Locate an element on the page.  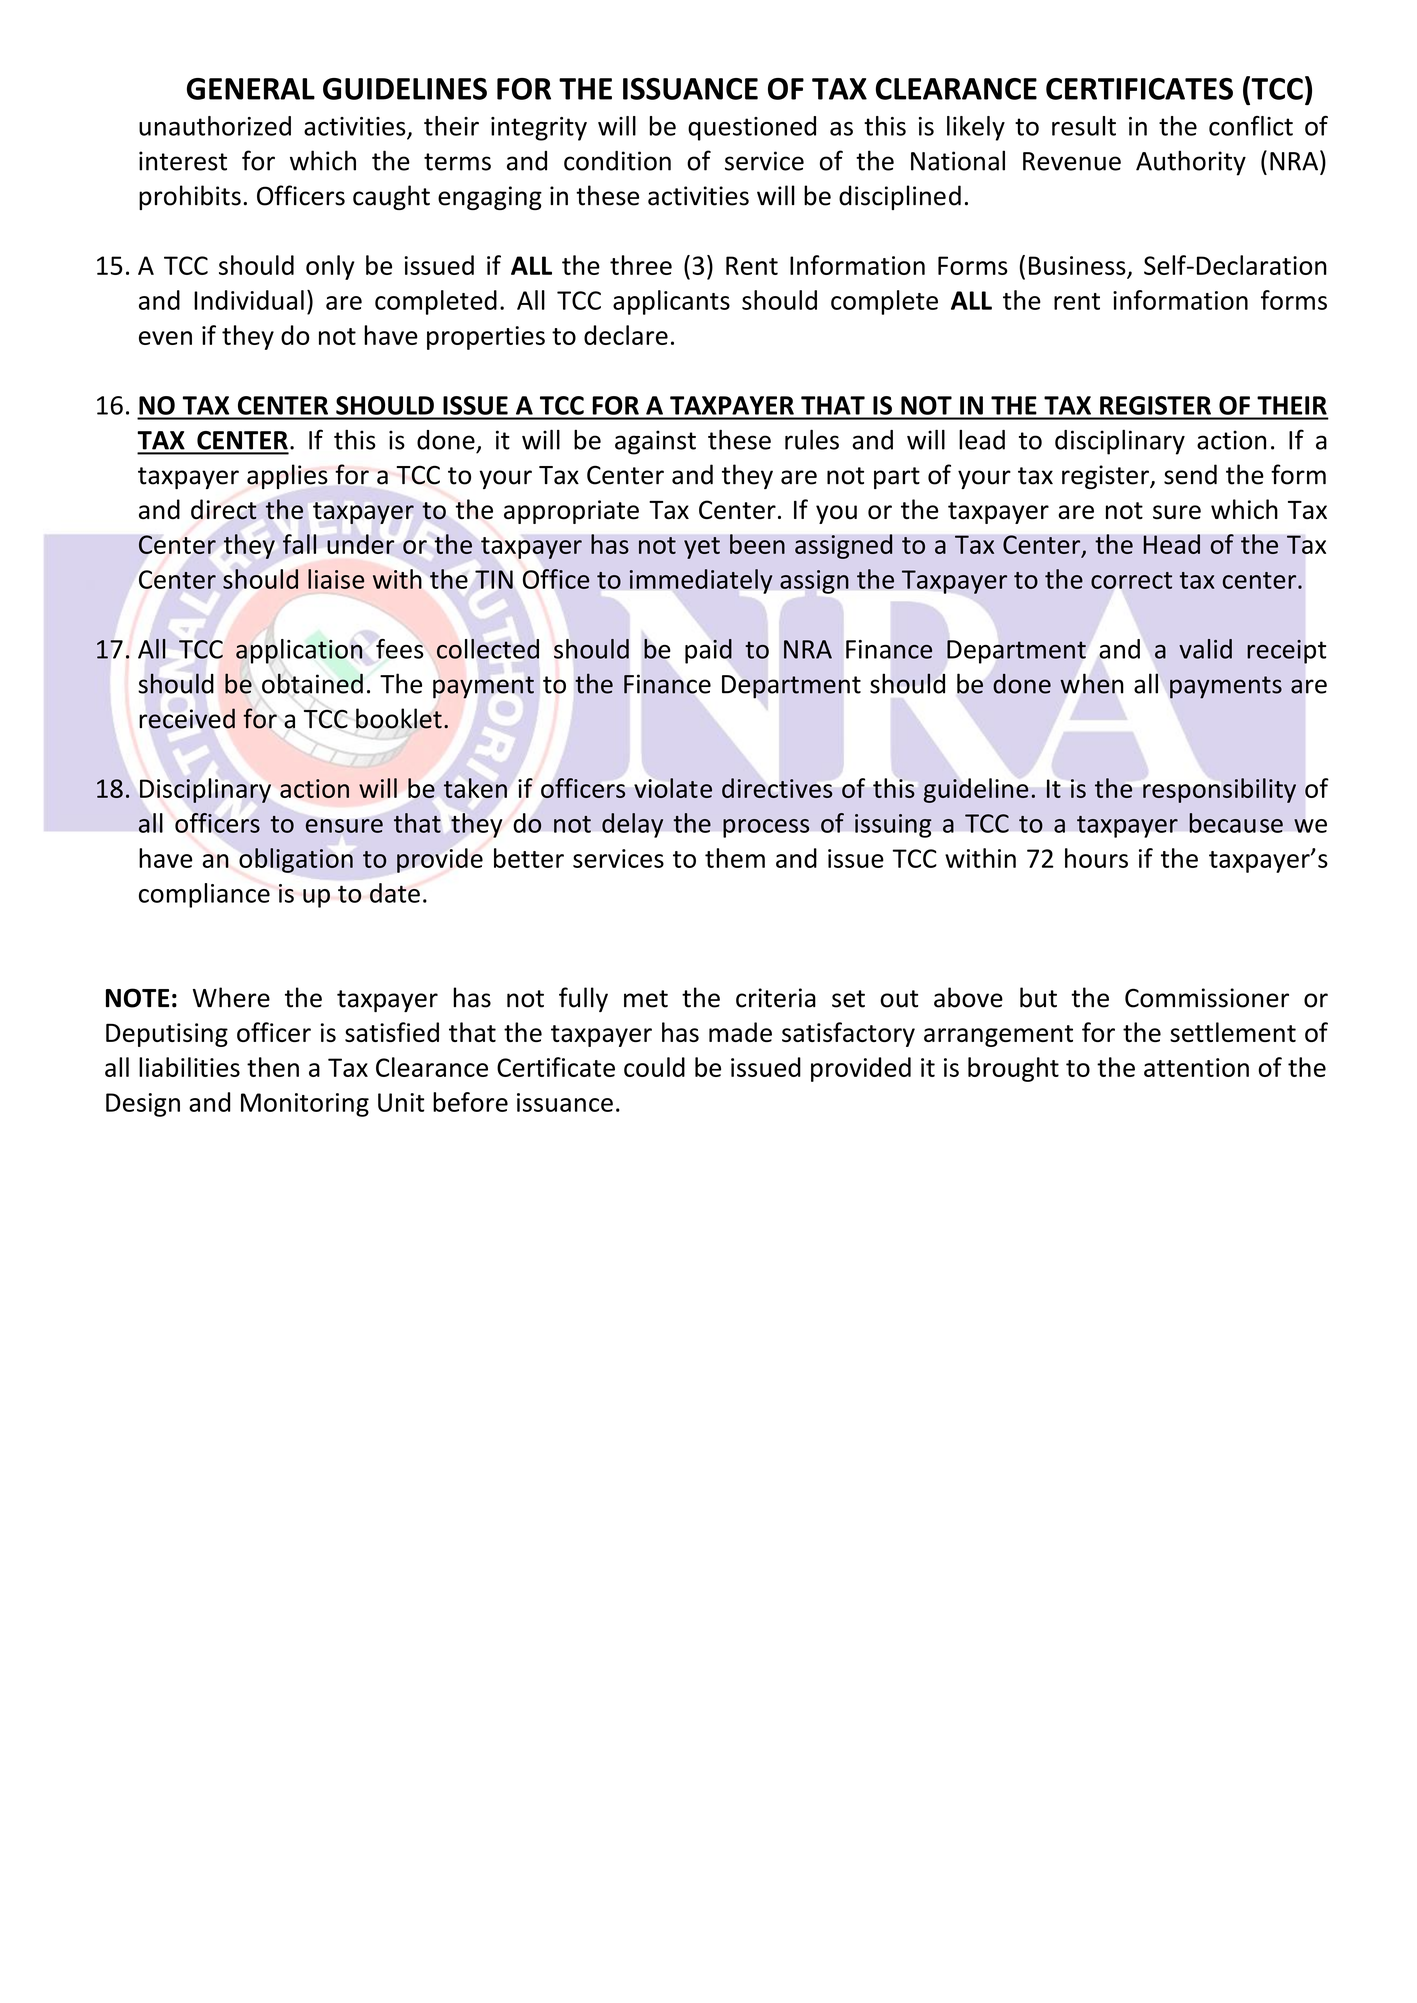
result is located at coordinates (1084, 126).
